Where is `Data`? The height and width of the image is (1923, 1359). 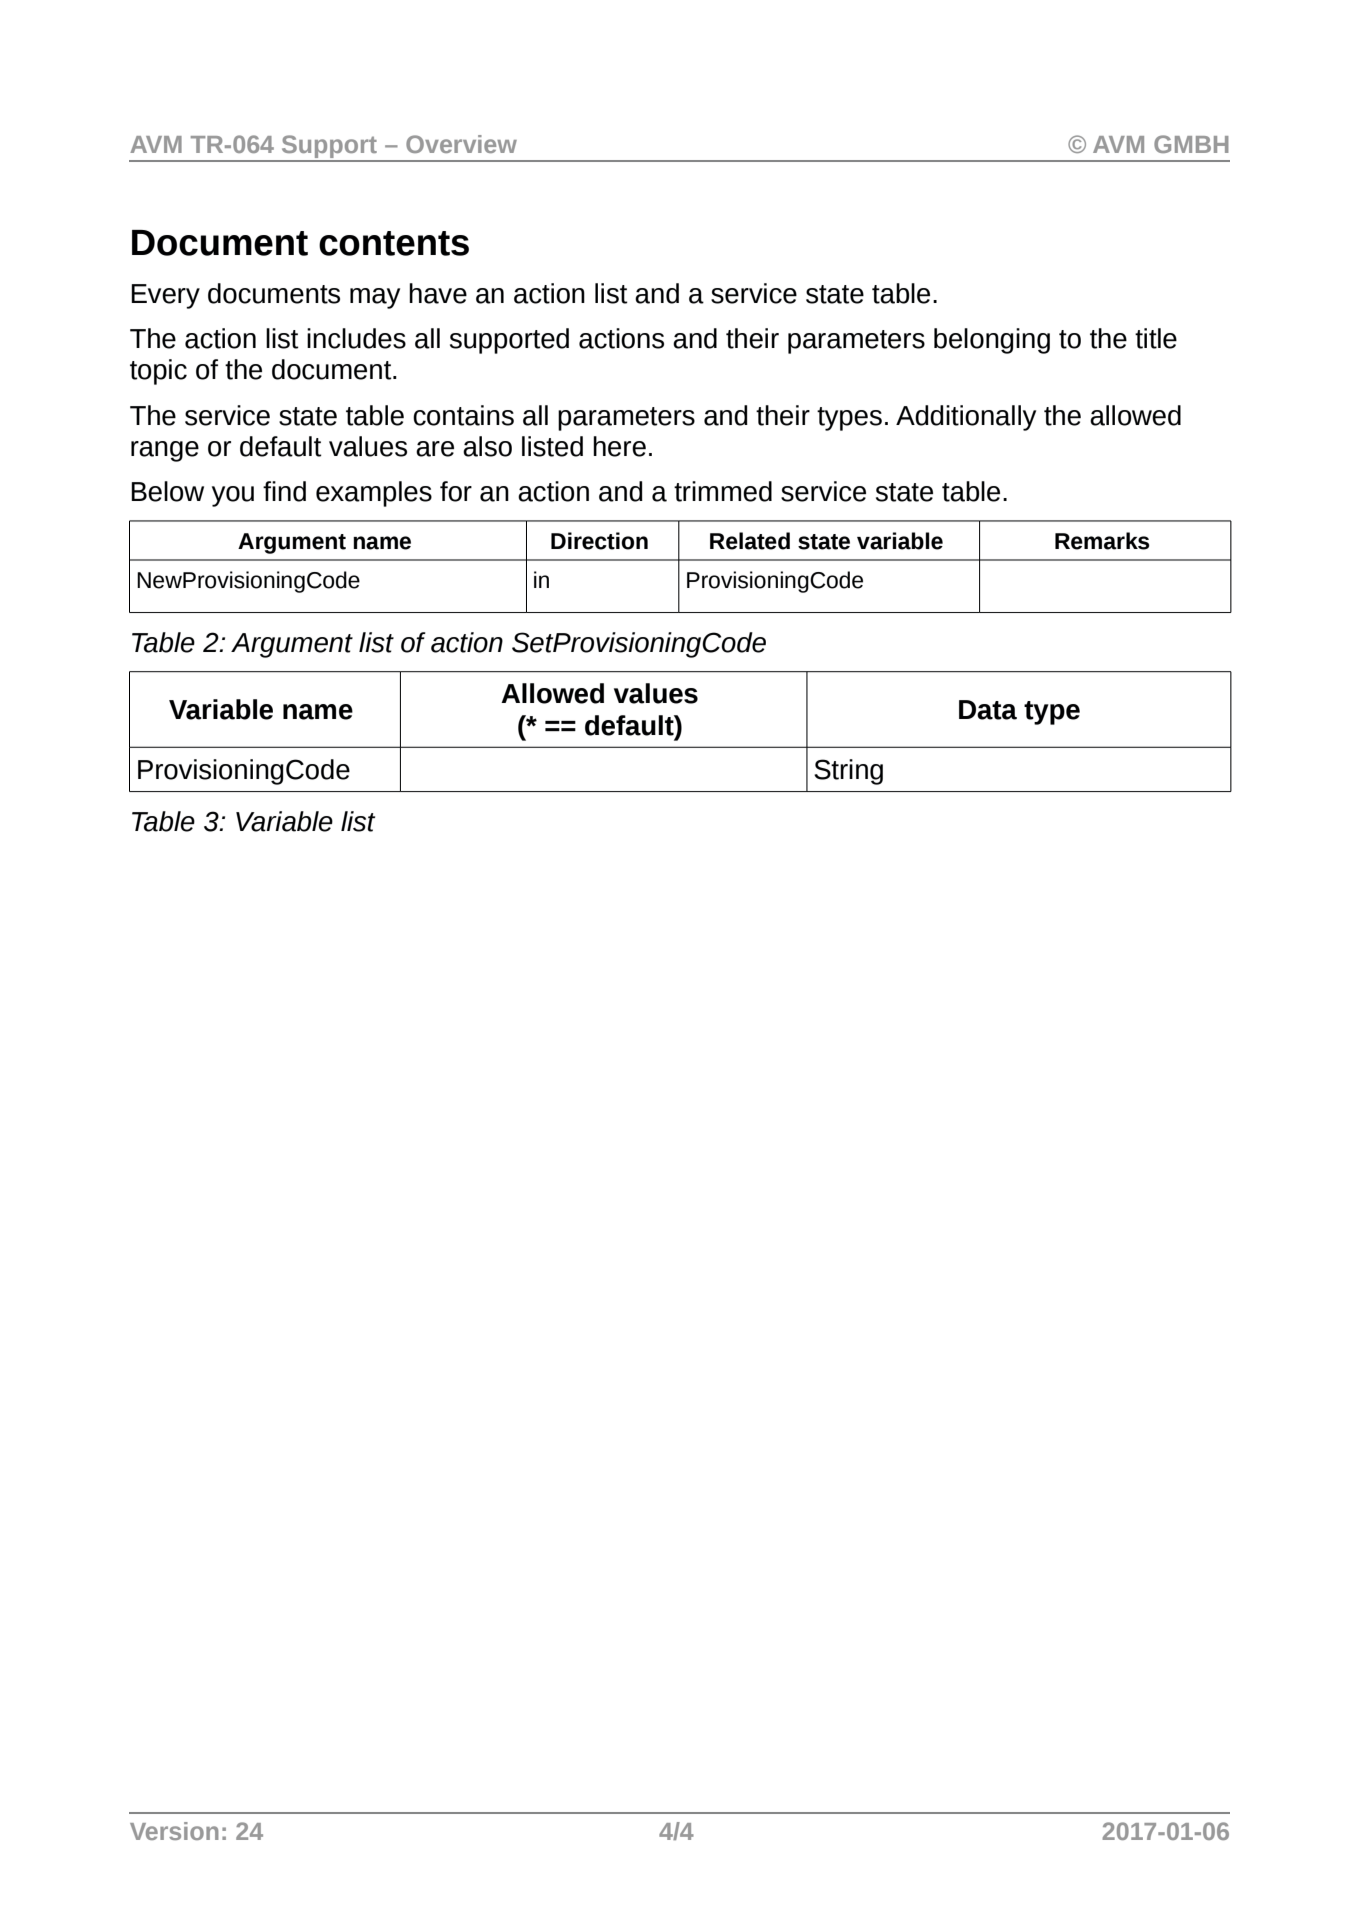
Data is located at coordinates (988, 710).
